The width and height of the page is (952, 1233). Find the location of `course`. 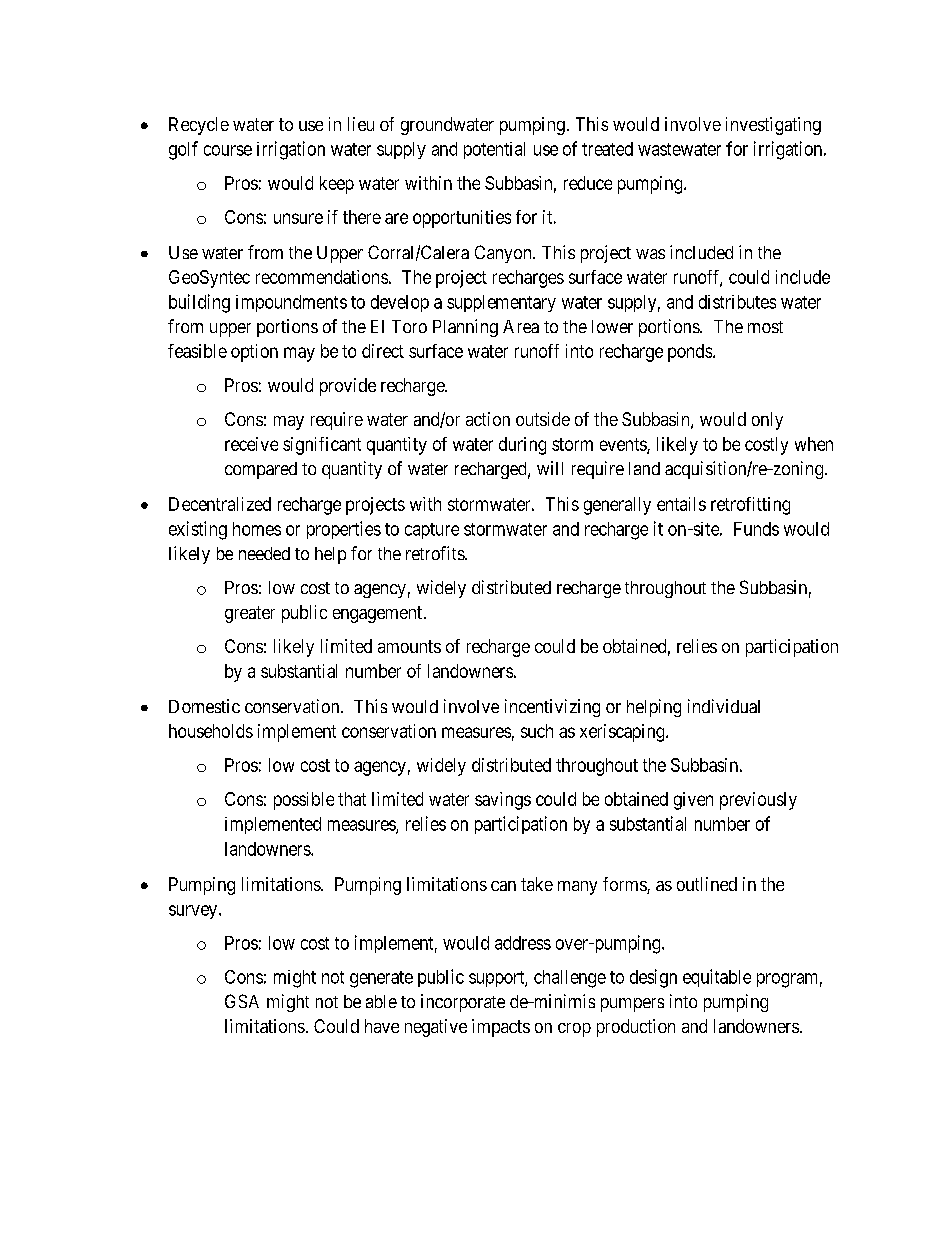

course is located at coordinates (228, 150).
